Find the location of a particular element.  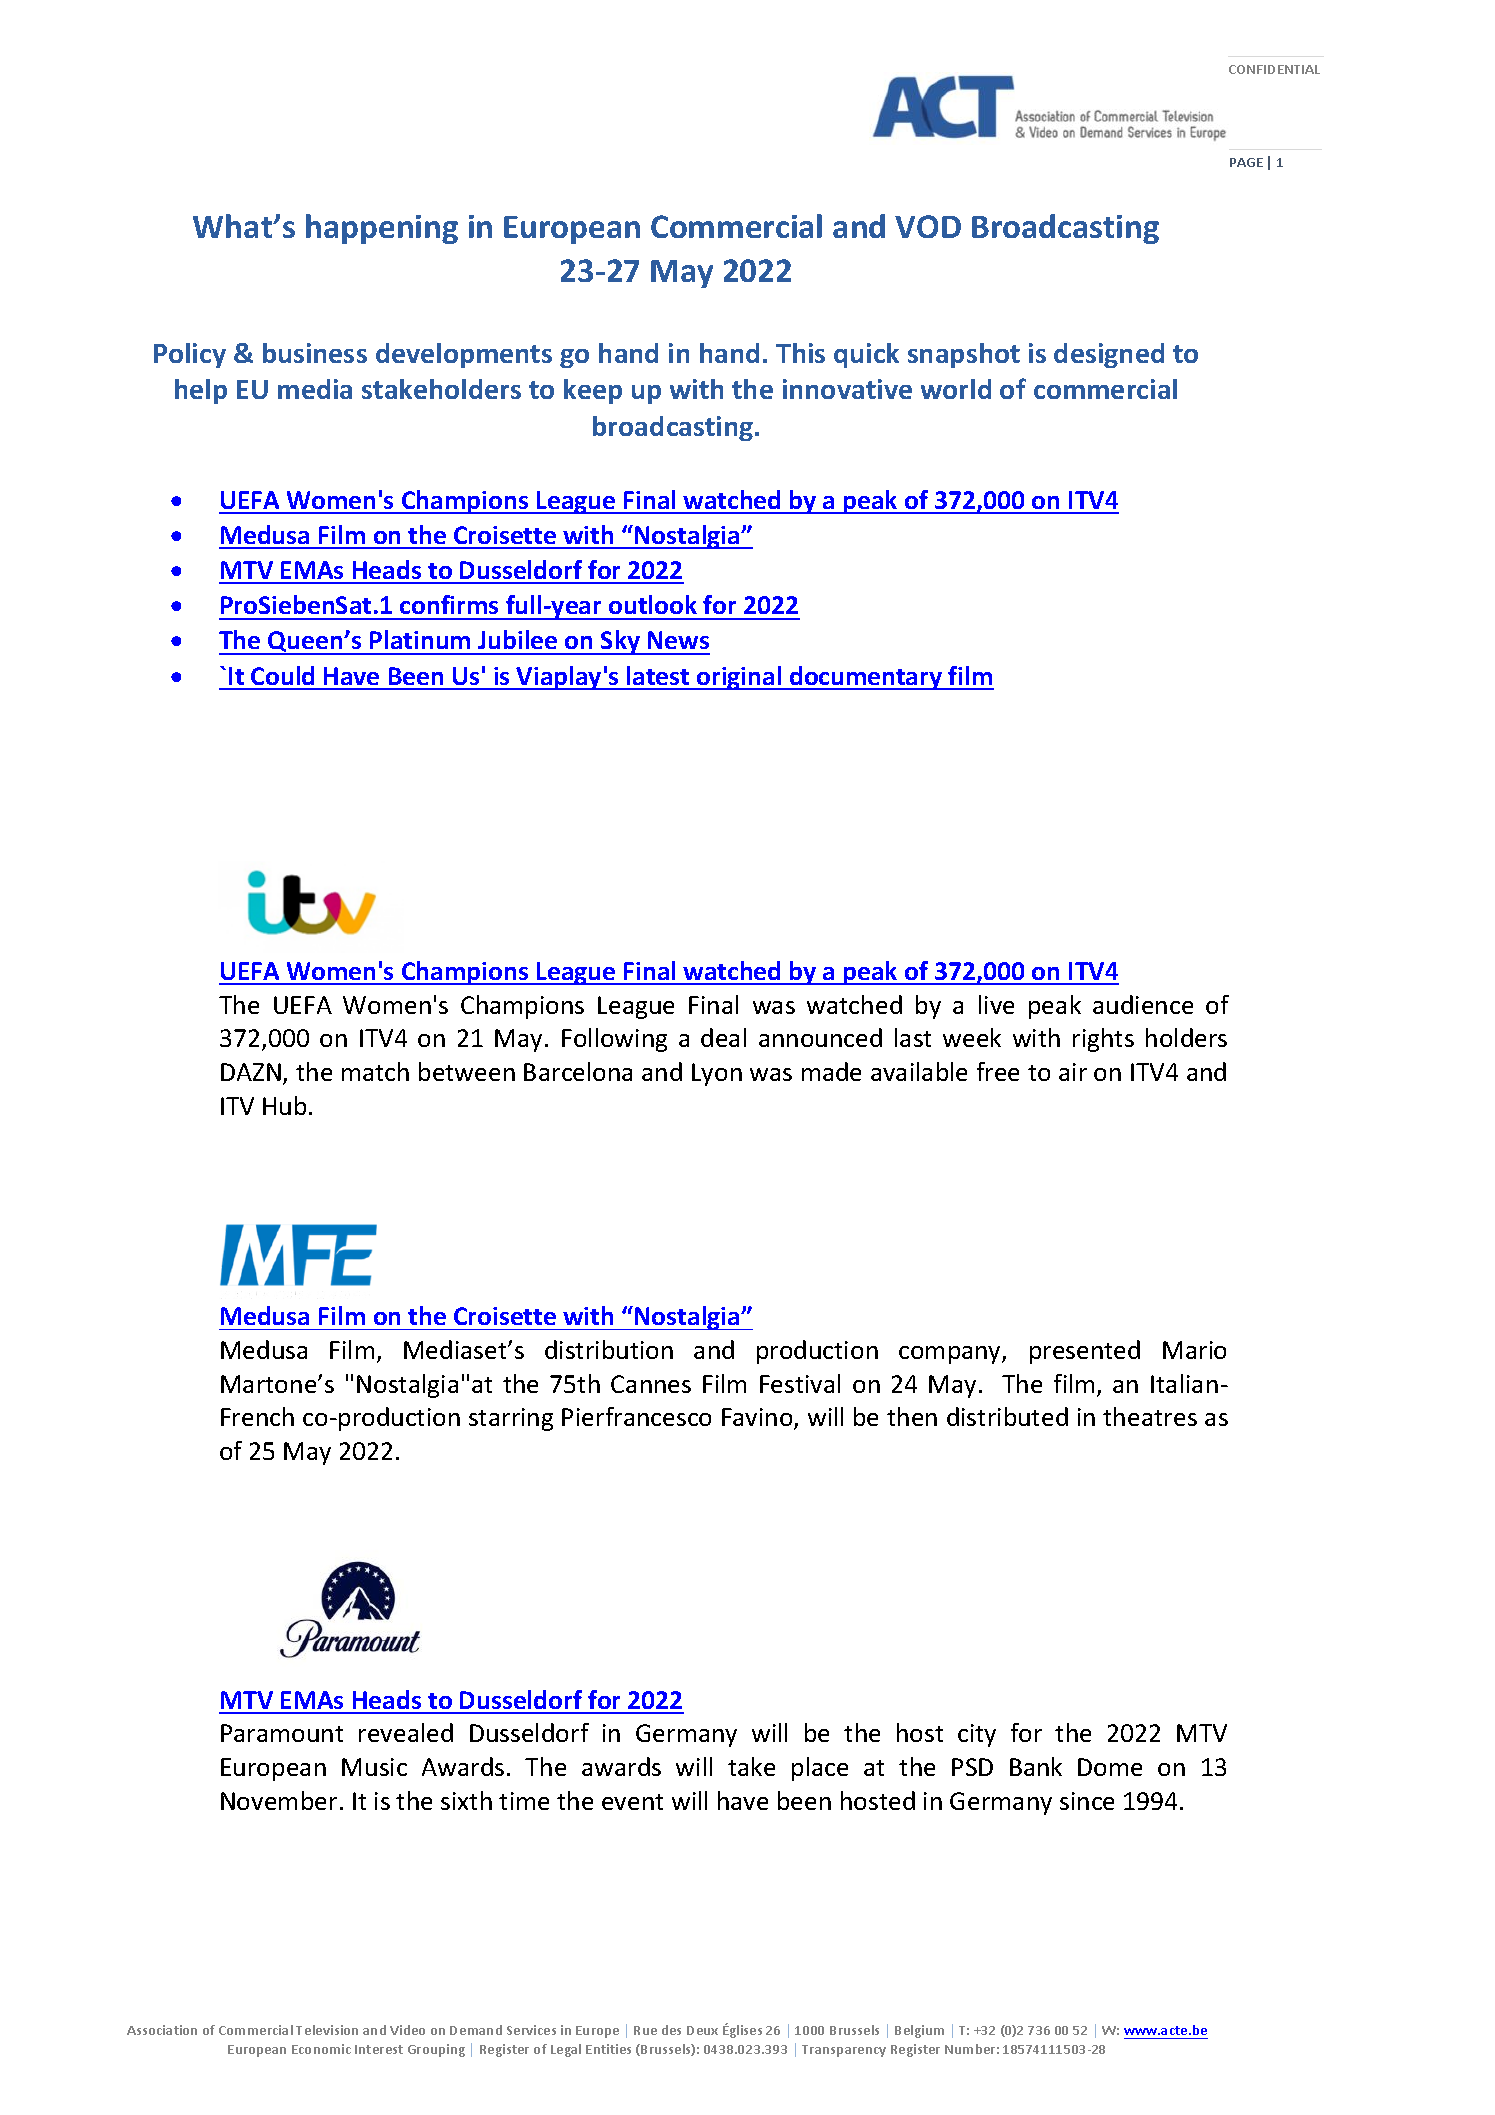

VOD is located at coordinates (928, 226).
